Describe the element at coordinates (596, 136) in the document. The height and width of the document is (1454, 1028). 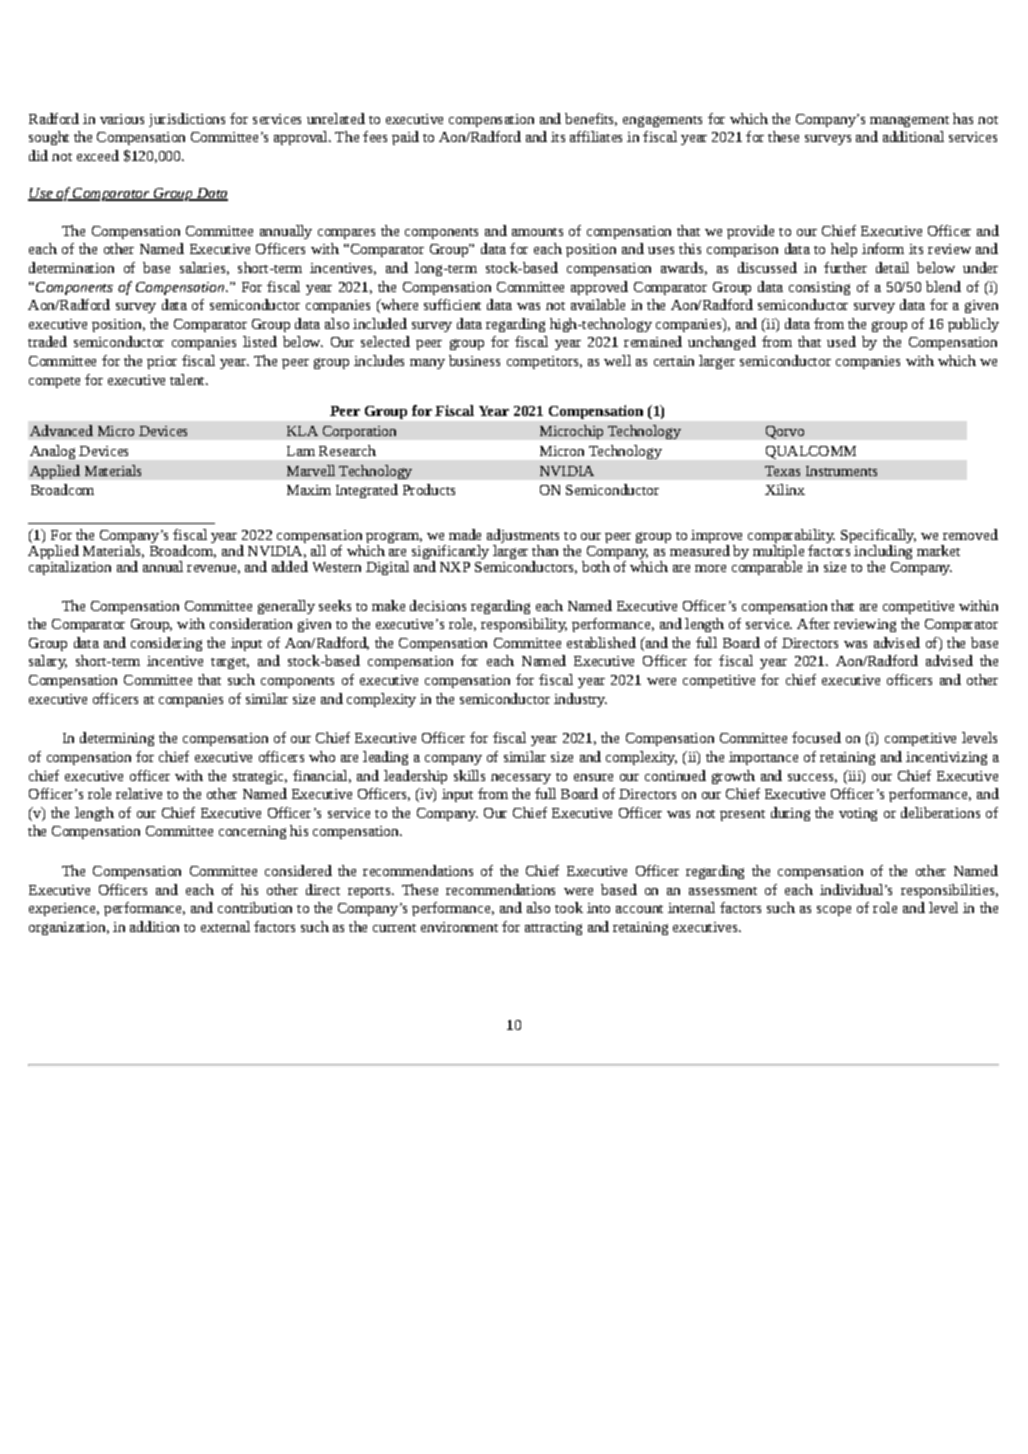
I see `affiliates` at that location.
